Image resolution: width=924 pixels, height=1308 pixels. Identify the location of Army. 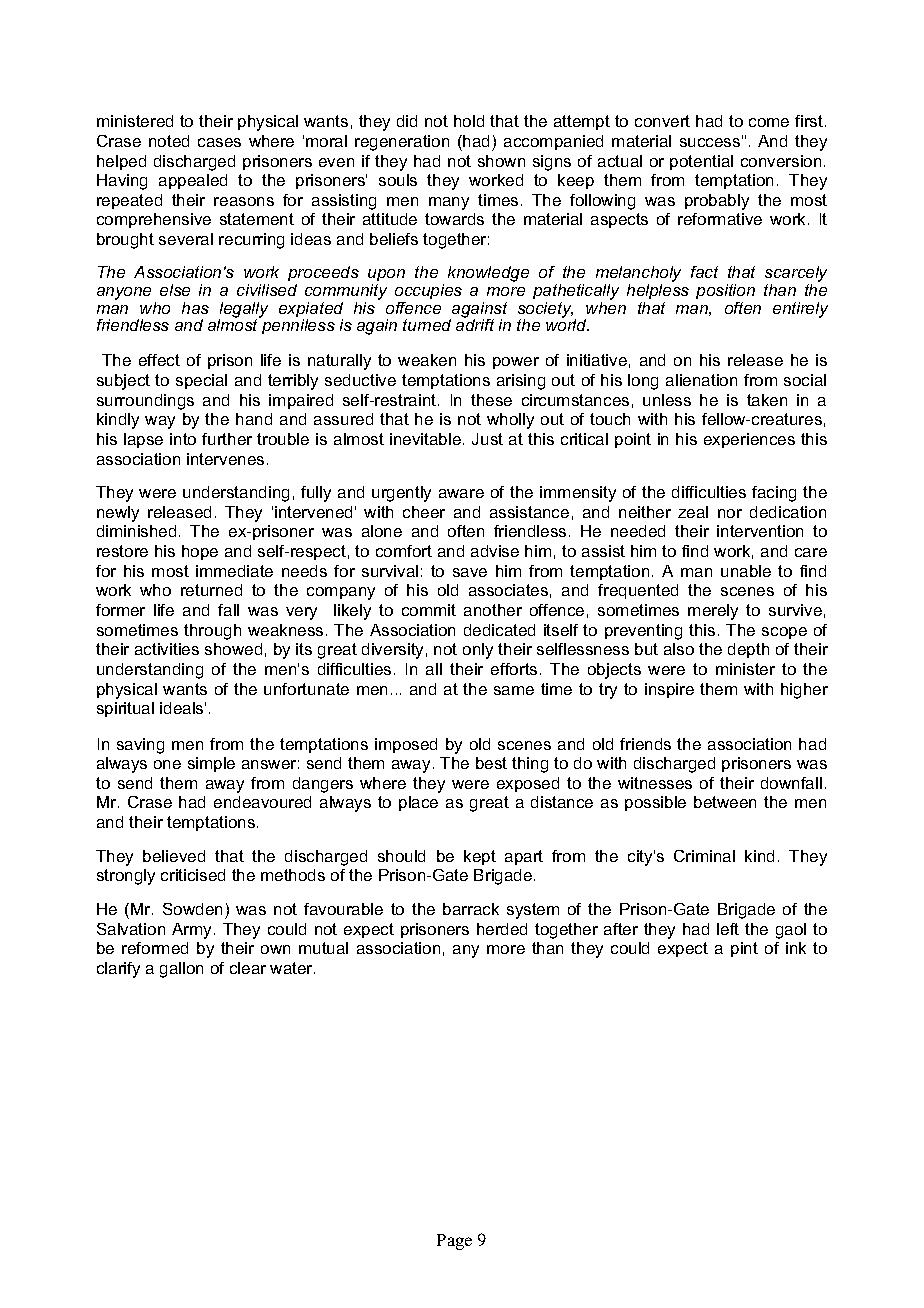
(193, 931).
